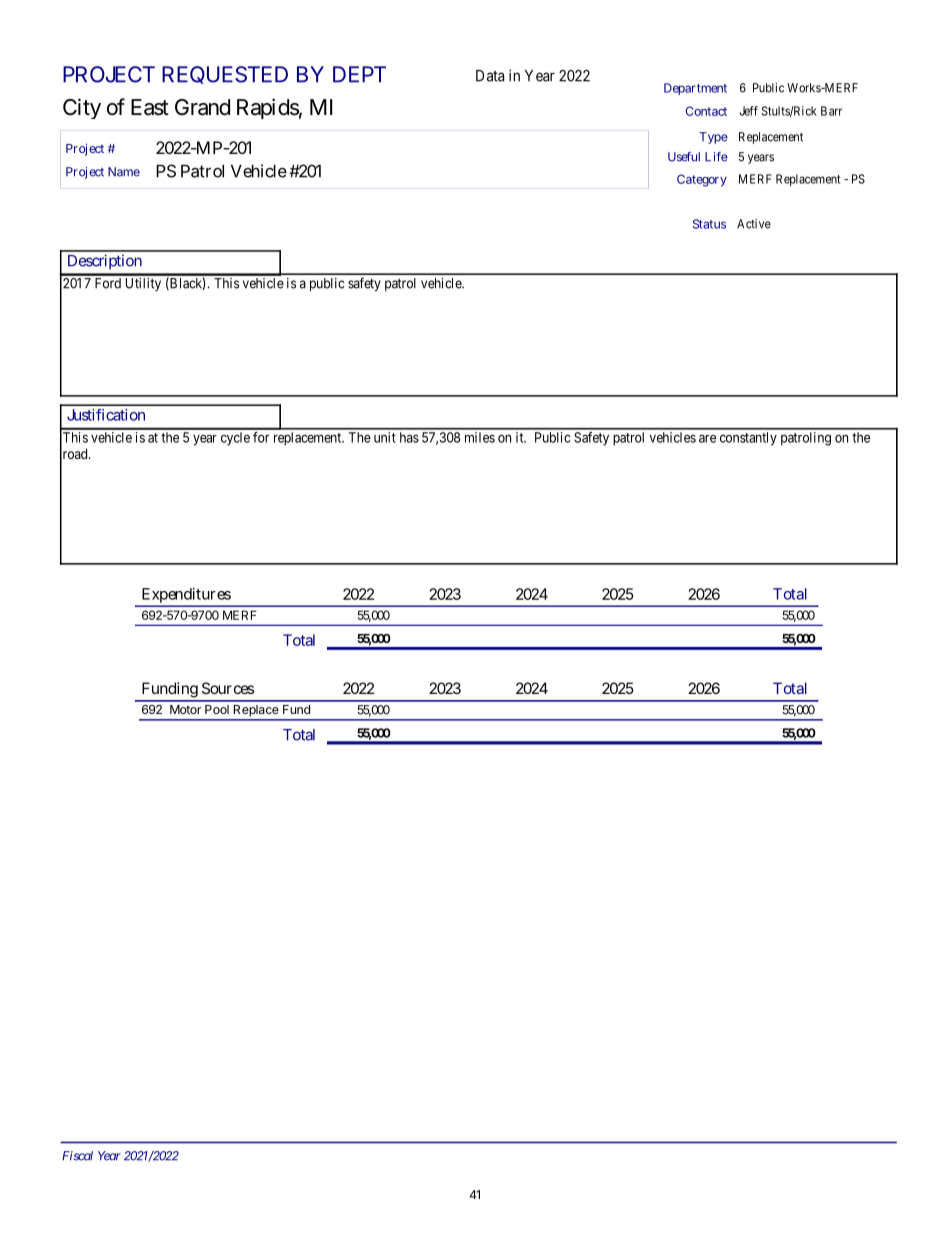 The height and width of the page is (1233, 952). Describe the element at coordinates (217, 709) in the page. I see `Pool` at that location.
